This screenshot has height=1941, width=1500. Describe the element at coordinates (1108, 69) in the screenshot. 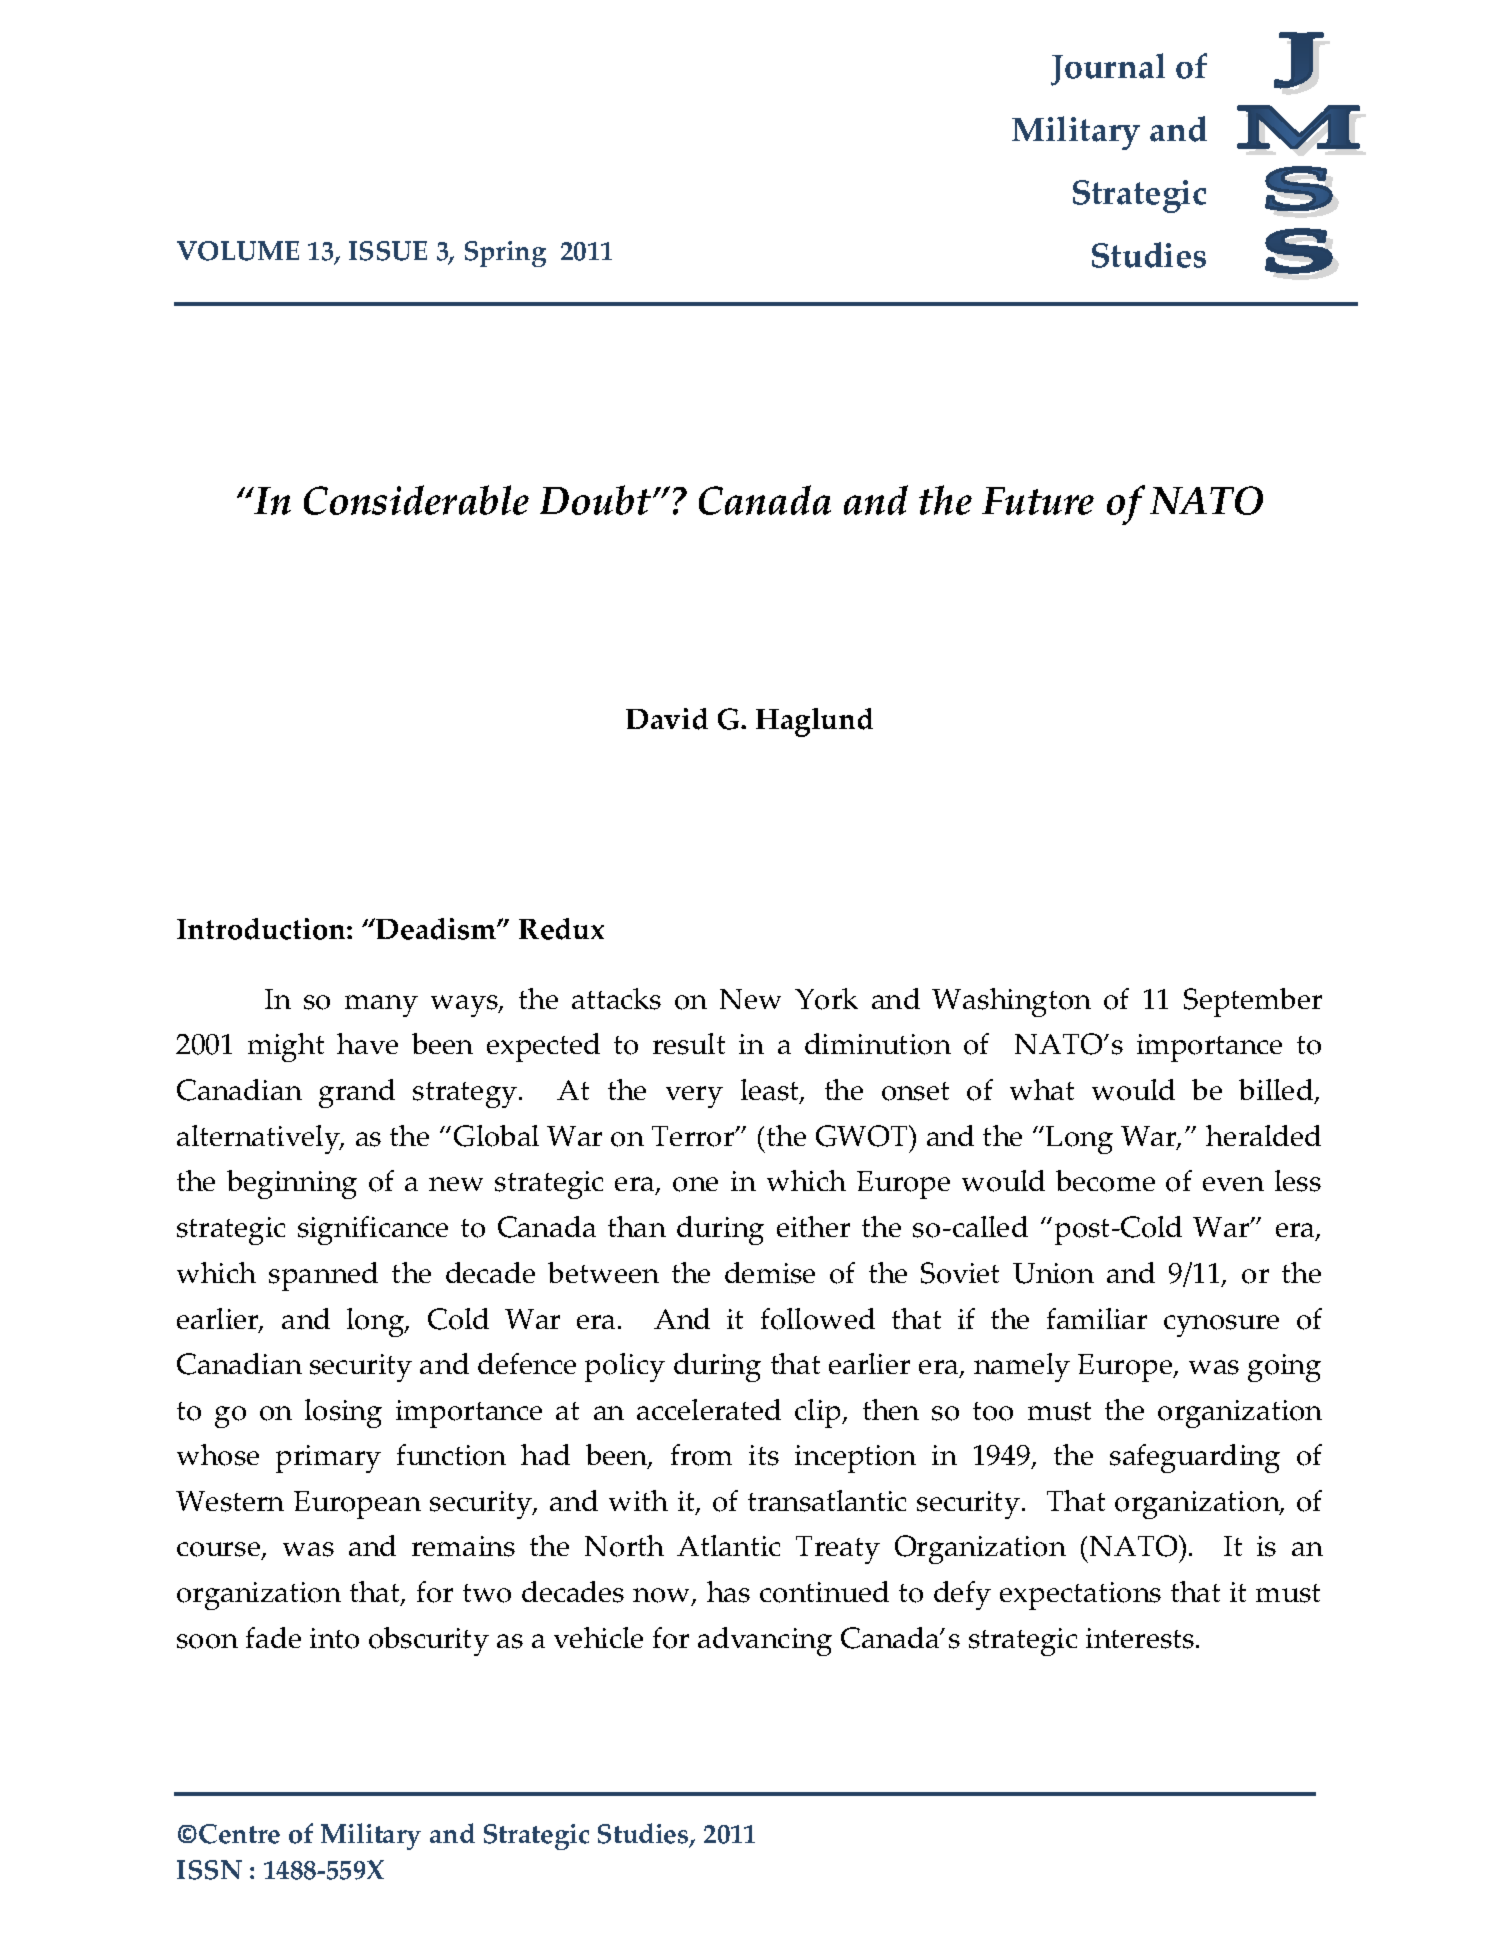

I see `Journal` at that location.
